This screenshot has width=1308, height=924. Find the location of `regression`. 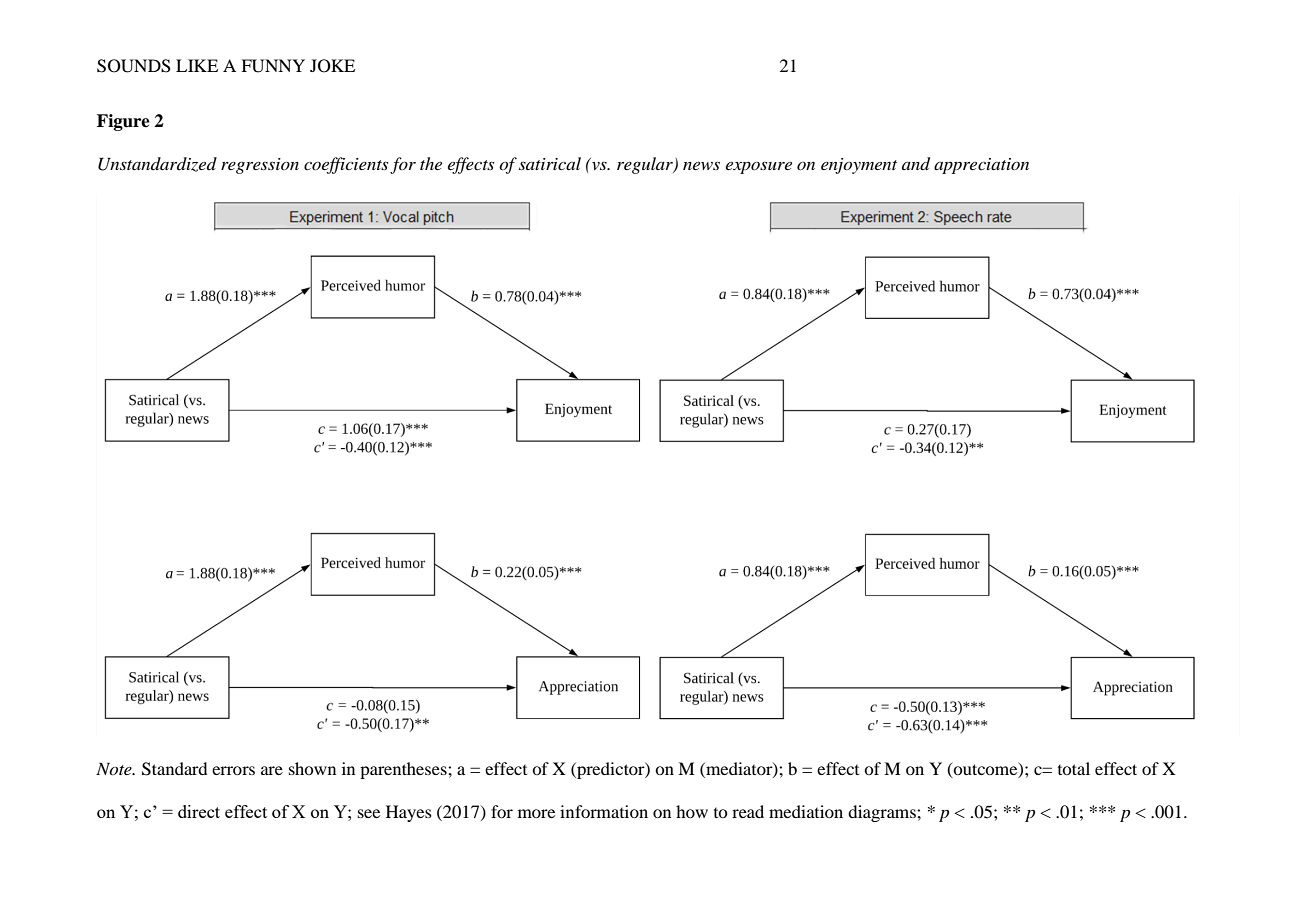

regression is located at coordinates (260, 166).
